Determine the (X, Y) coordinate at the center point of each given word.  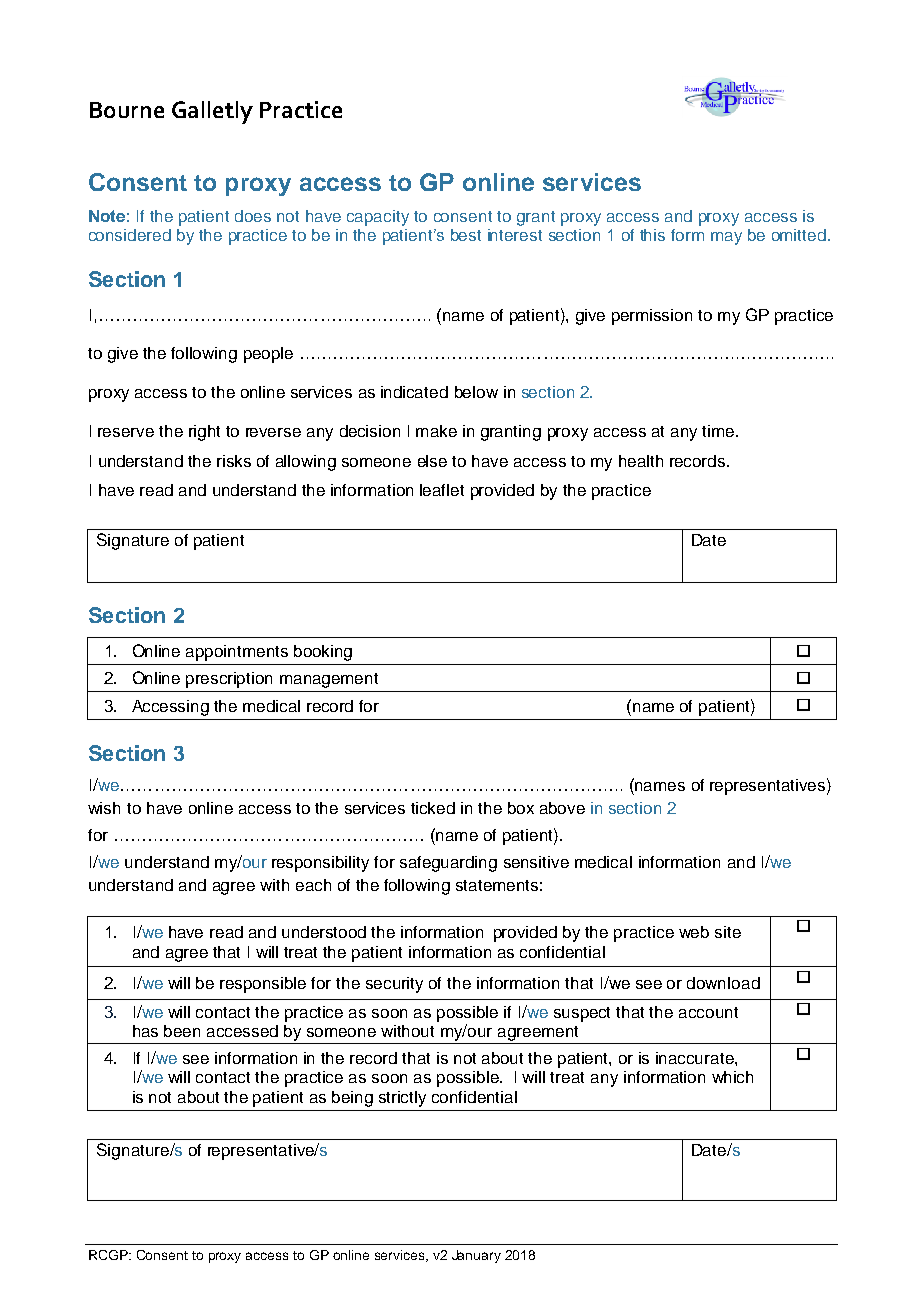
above (562, 808)
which (732, 1077)
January (476, 1256)
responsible (263, 985)
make (436, 431)
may (726, 238)
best (466, 235)
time (718, 431)
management (329, 680)
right (204, 433)
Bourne (127, 110)
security (394, 985)
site (728, 932)
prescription (229, 680)
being (352, 1099)
